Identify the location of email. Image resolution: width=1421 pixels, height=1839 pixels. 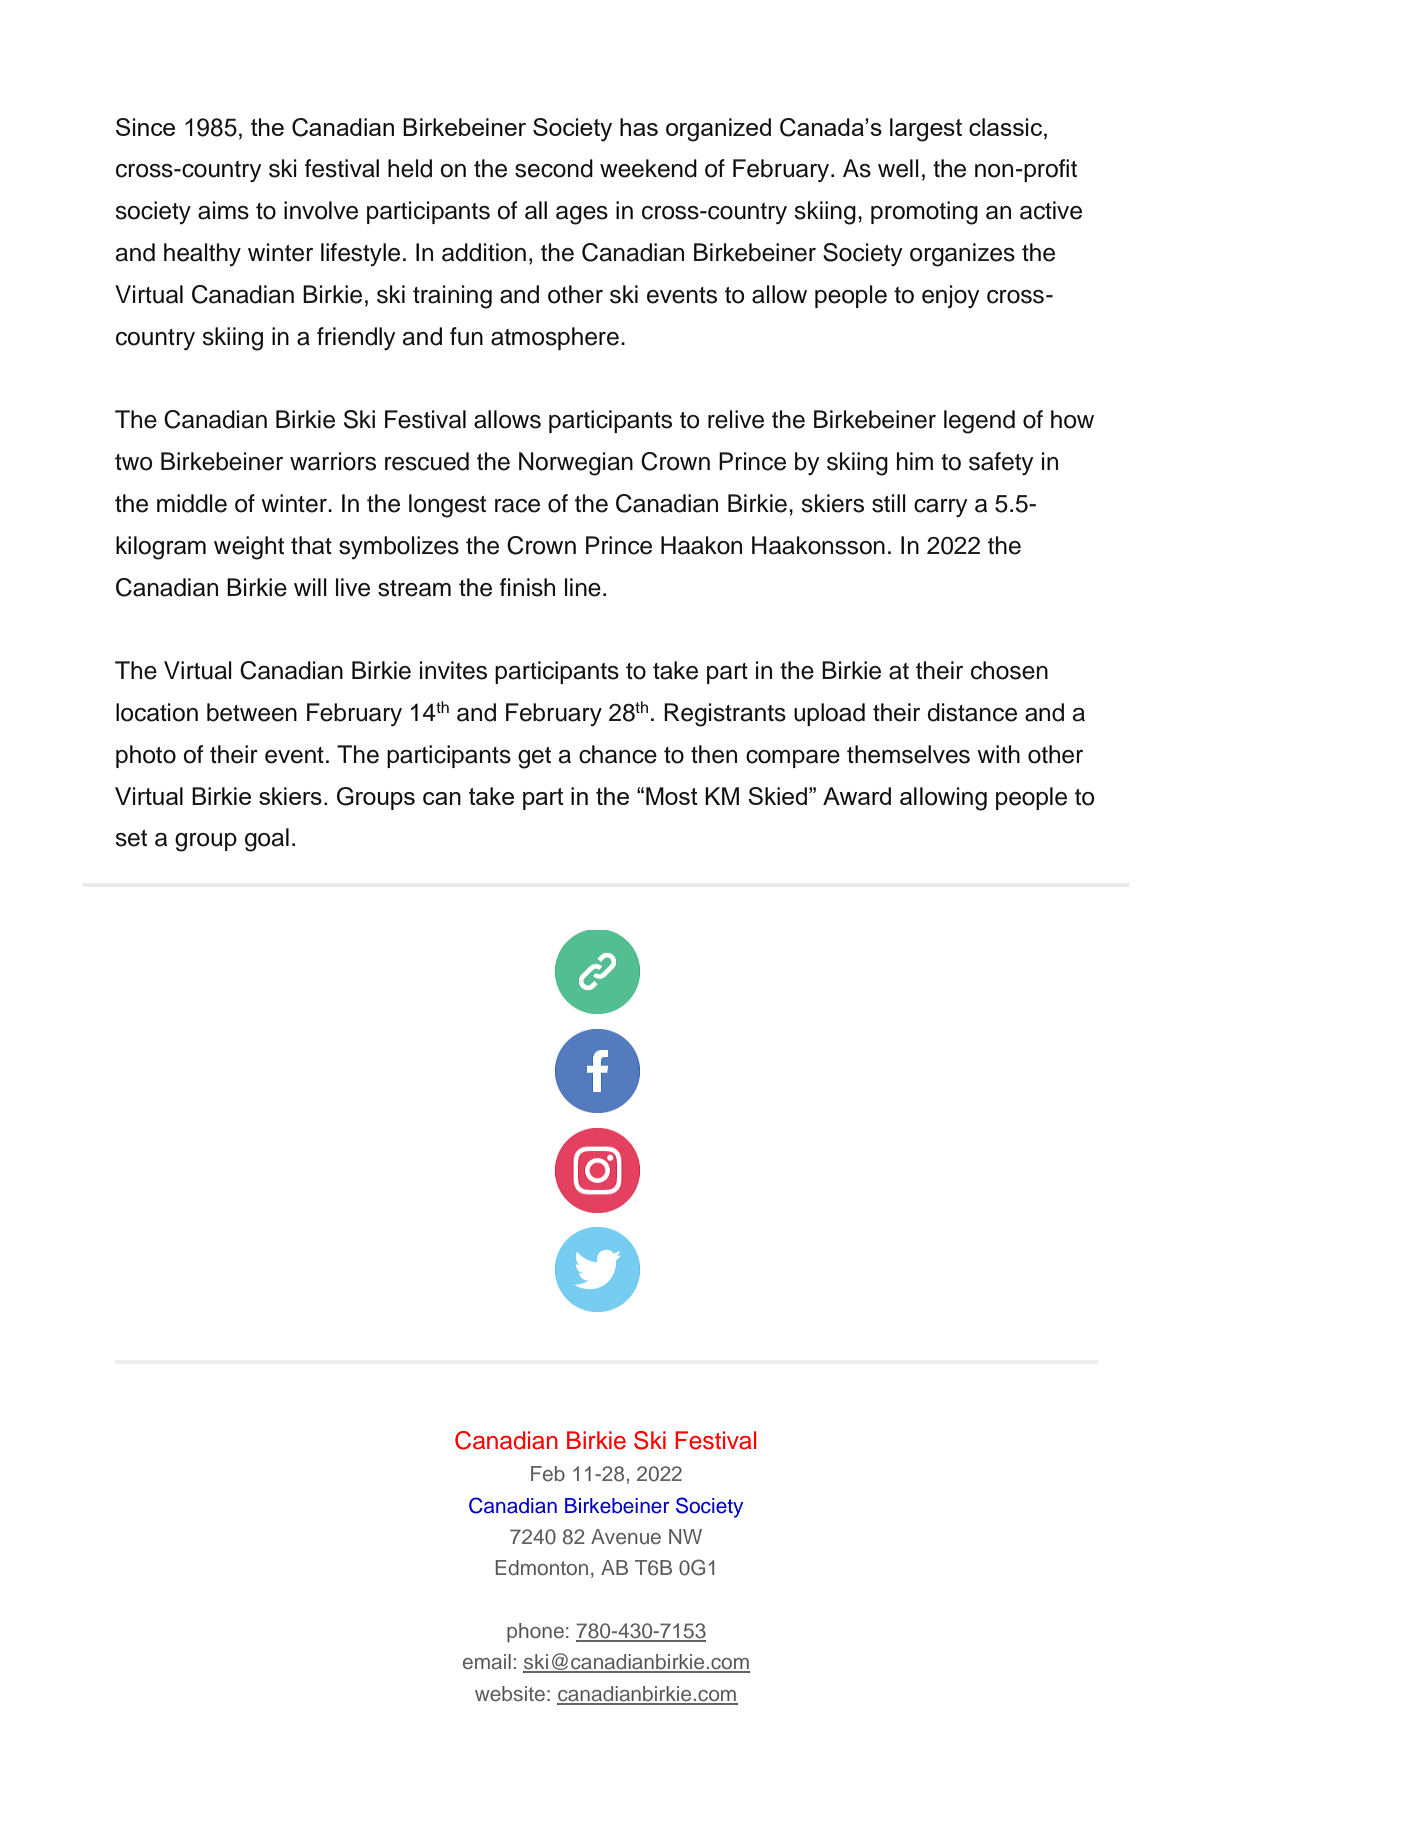
(487, 1661).
